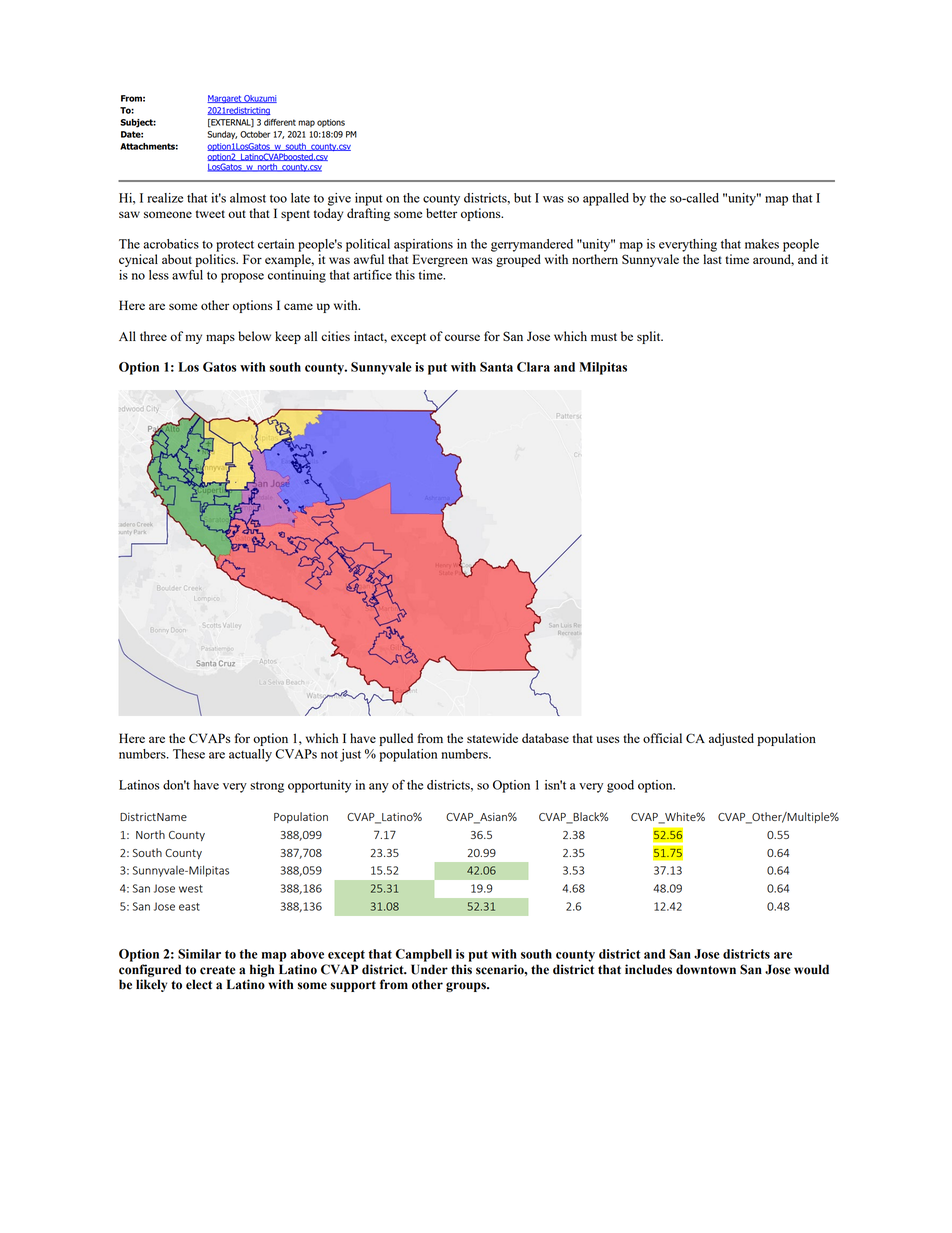  I want to click on groups, so click(467, 987).
